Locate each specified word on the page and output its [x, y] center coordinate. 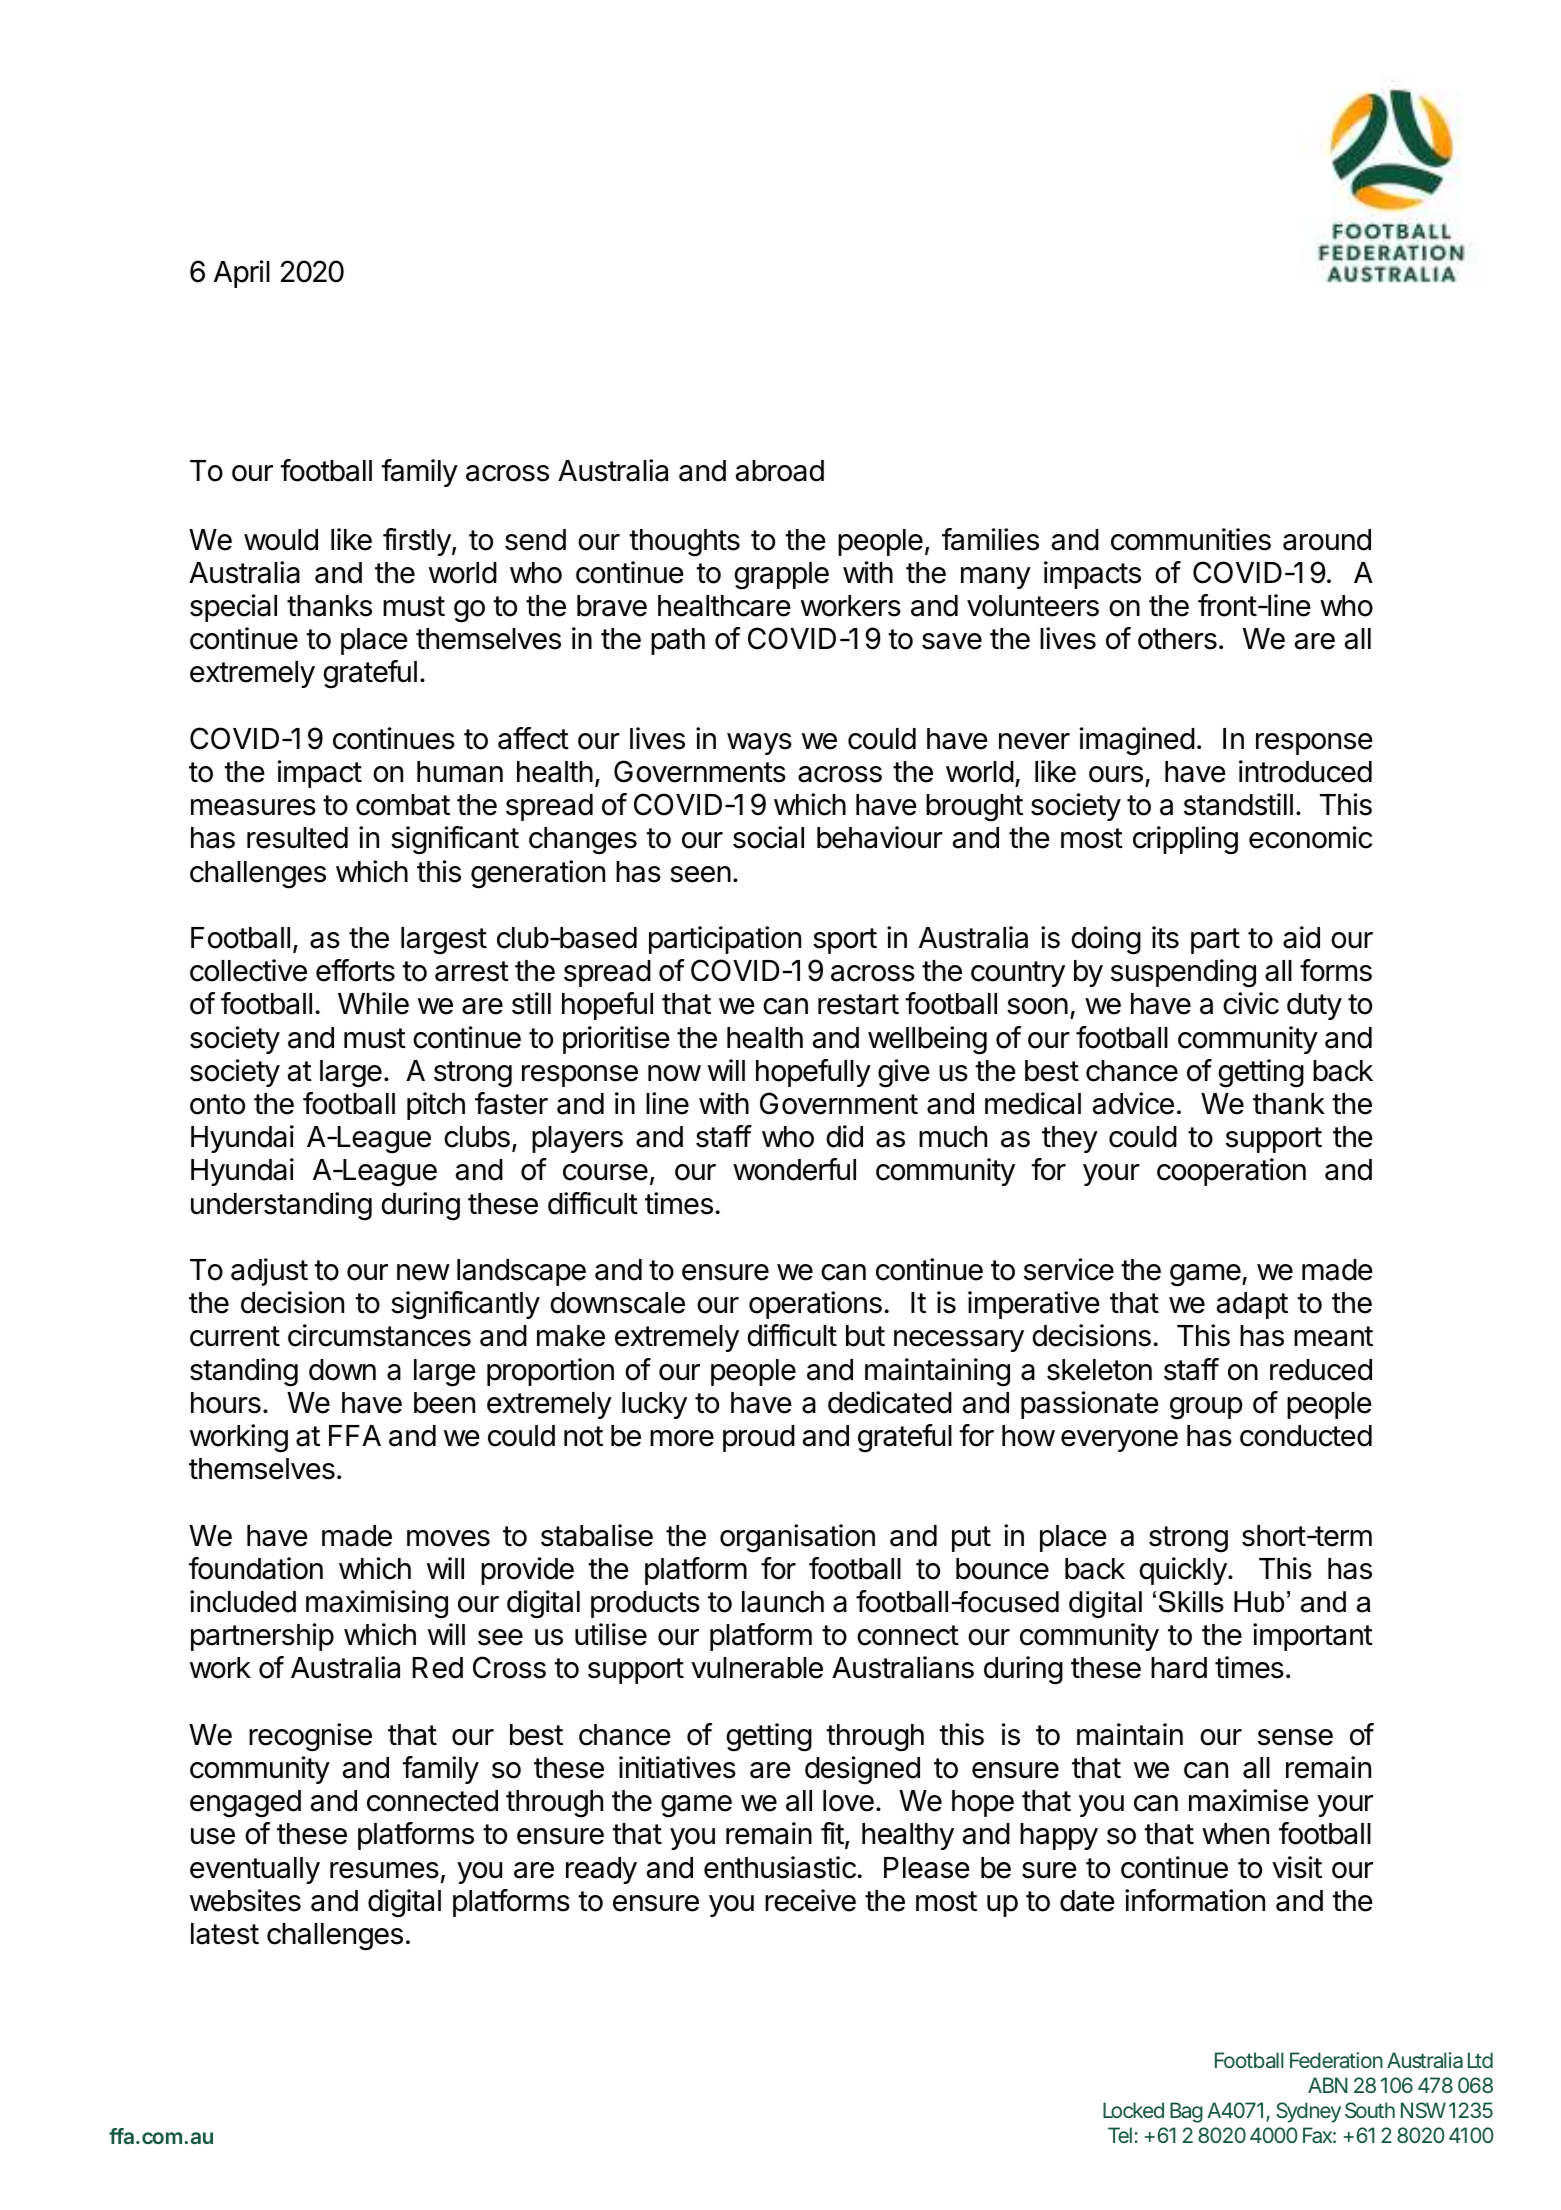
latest [225, 1934]
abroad [780, 471]
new [423, 1272]
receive [810, 1900]
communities [1191, 539]
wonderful [794, 1169]
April [242, 274]
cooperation [1231, 1172]
